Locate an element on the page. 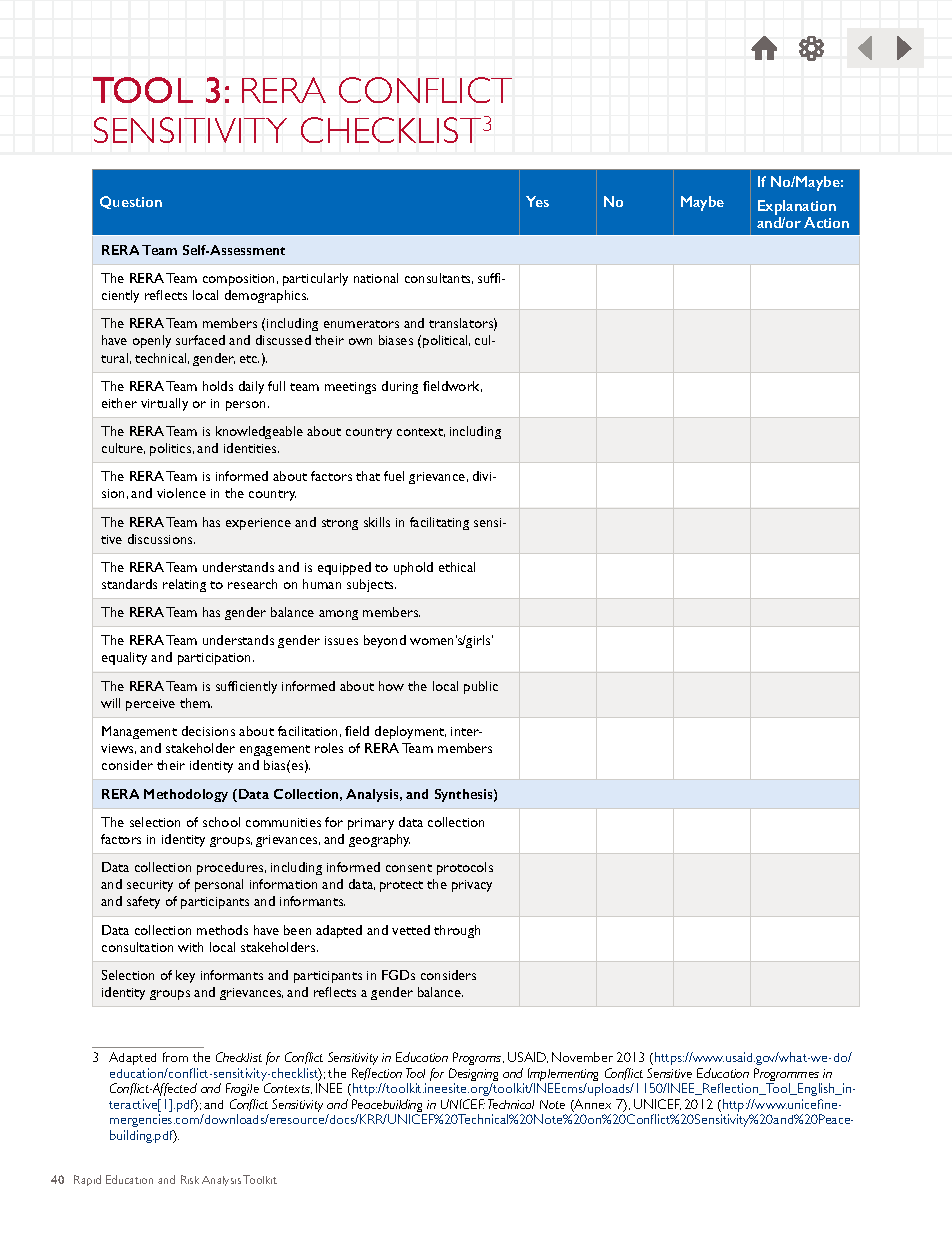  facilitating is located at coordinates (439, 523).
